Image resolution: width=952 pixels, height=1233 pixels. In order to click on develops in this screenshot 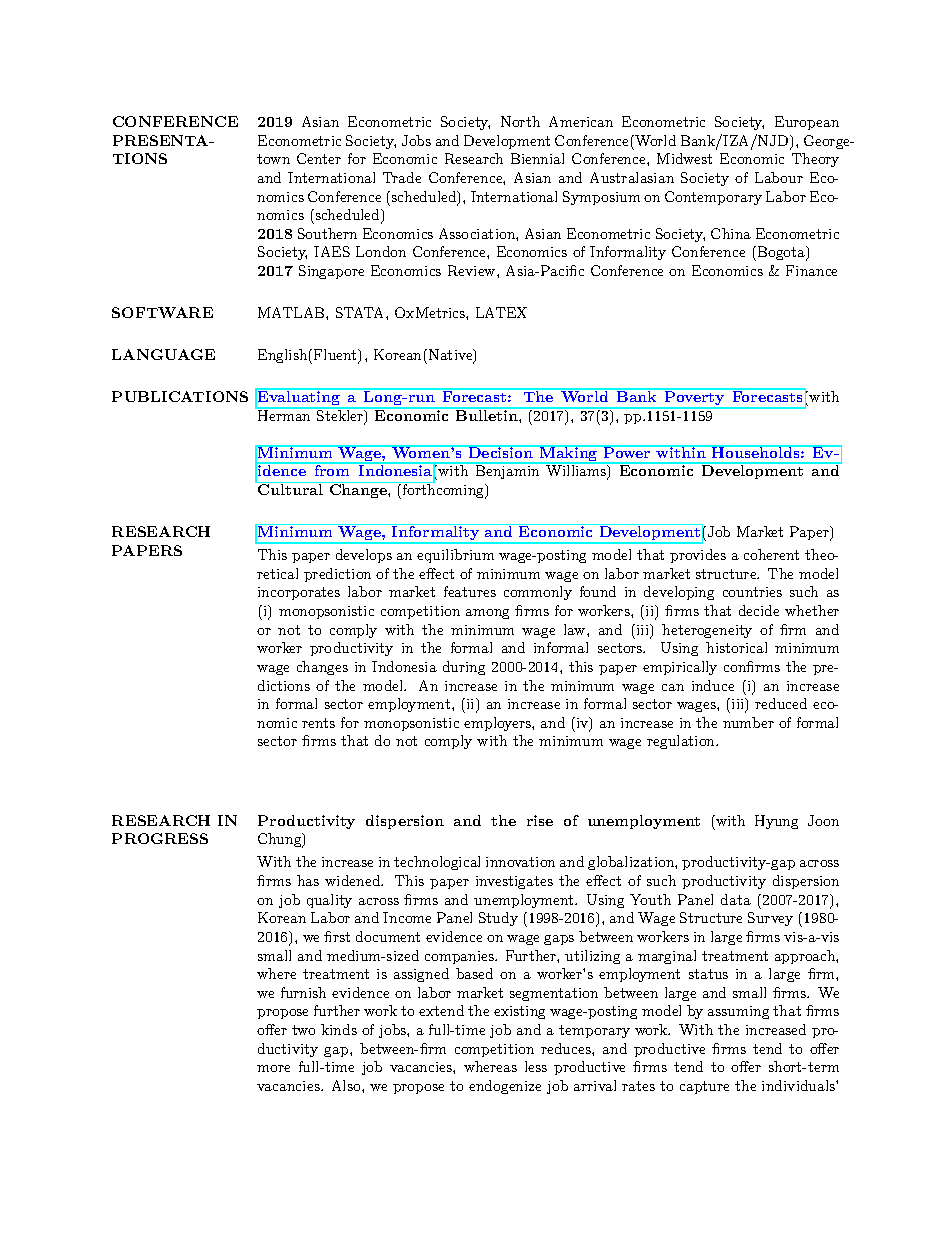, I will do `click(364, 556)`.
